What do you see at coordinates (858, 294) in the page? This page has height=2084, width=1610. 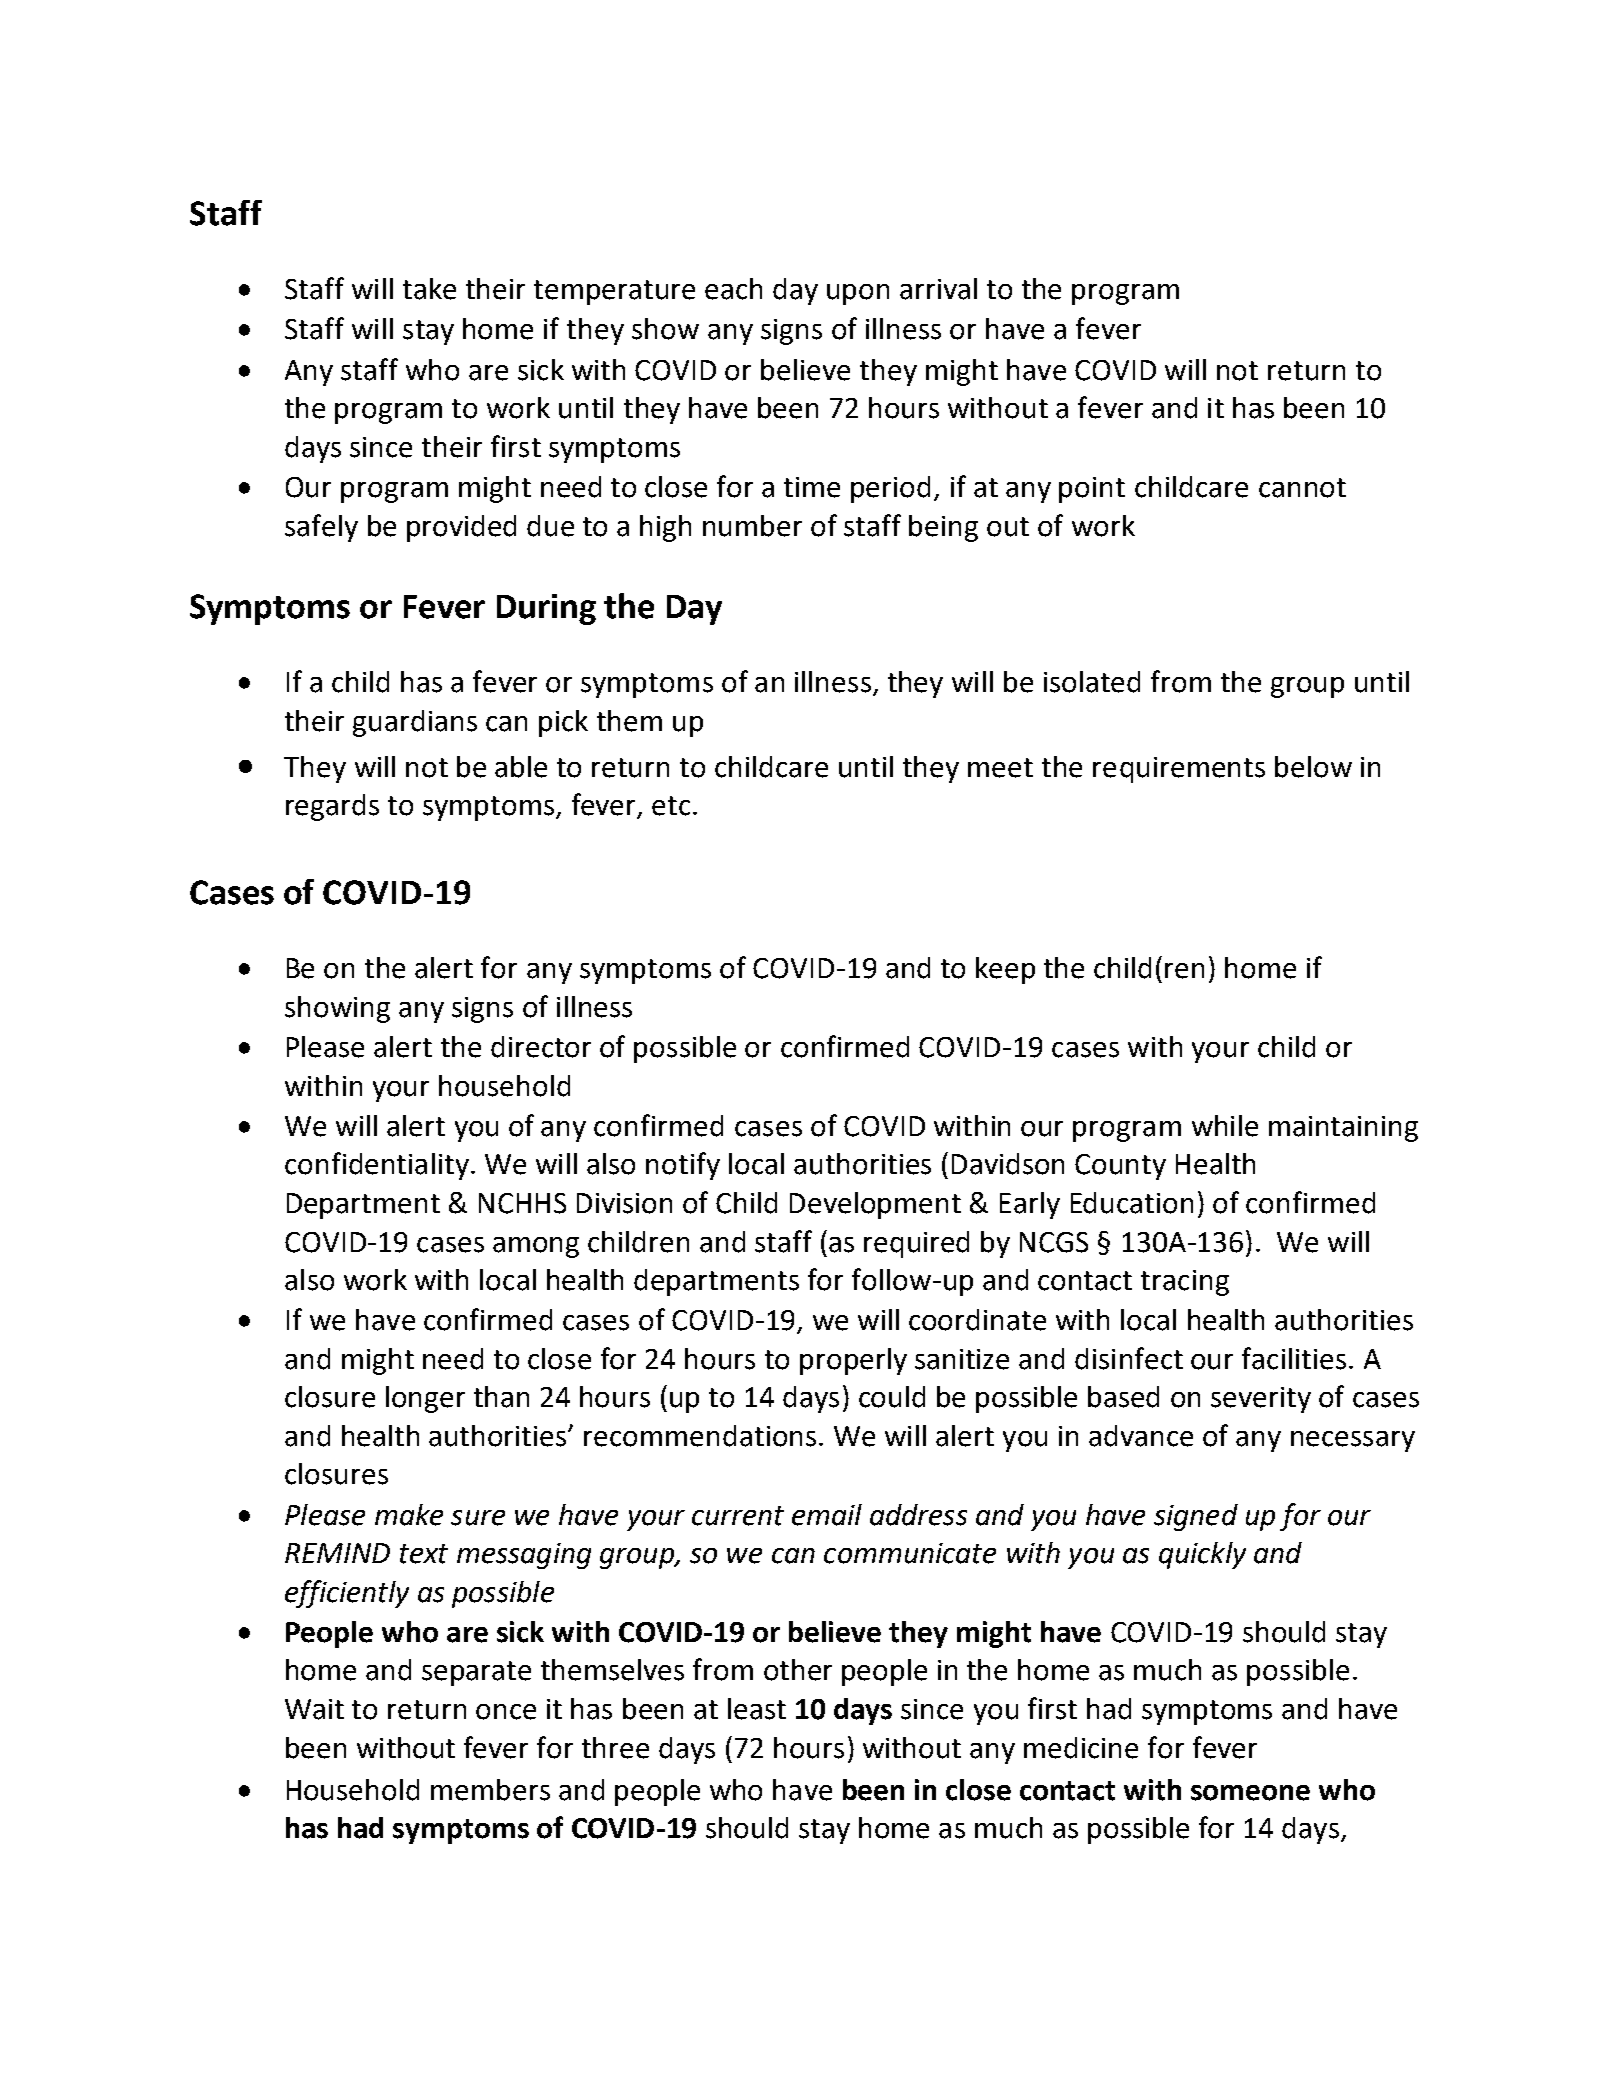 I see `upon` at bounding box center [858, 294].
